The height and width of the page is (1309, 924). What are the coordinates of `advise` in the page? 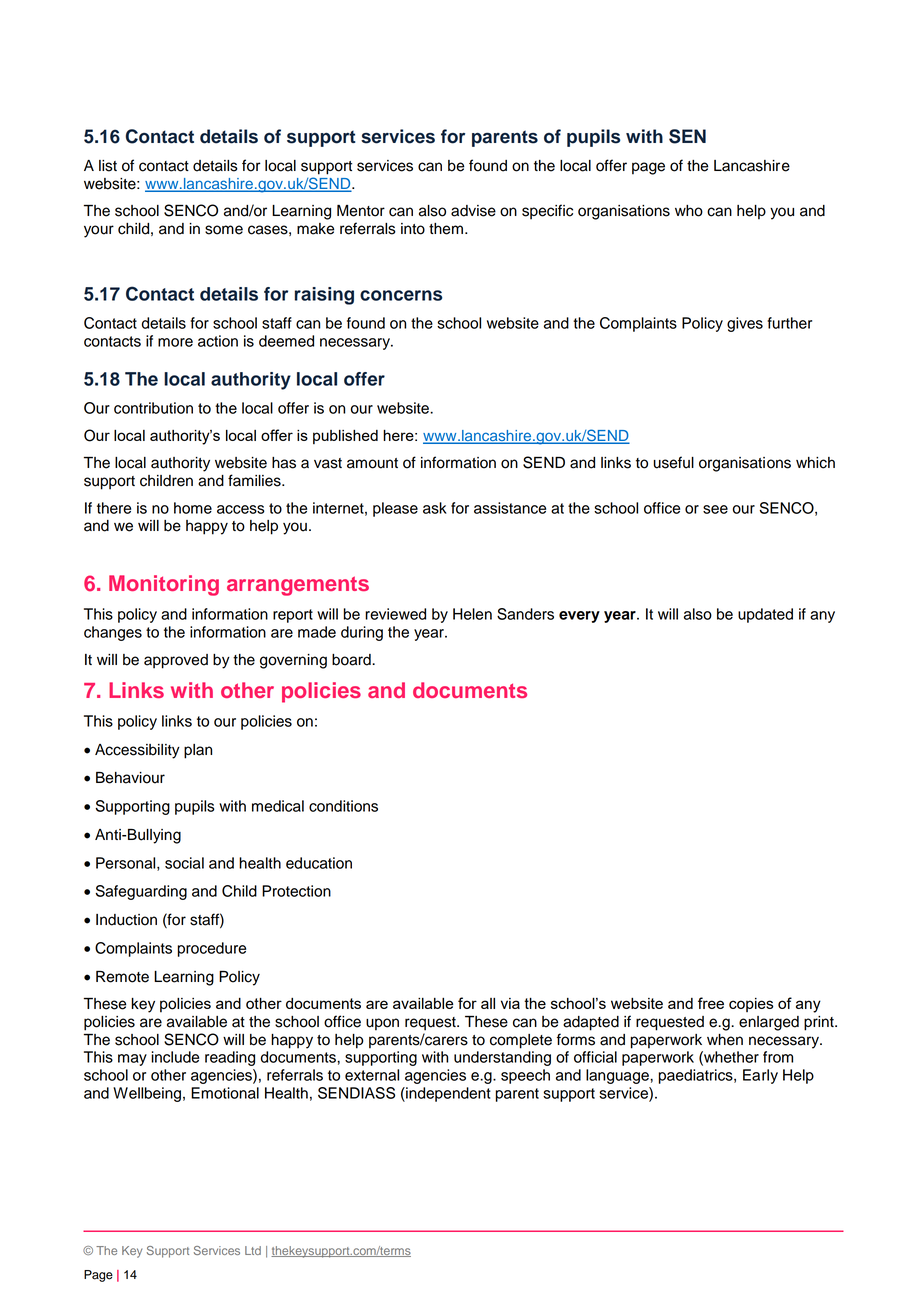 It's located at (473, 211).
